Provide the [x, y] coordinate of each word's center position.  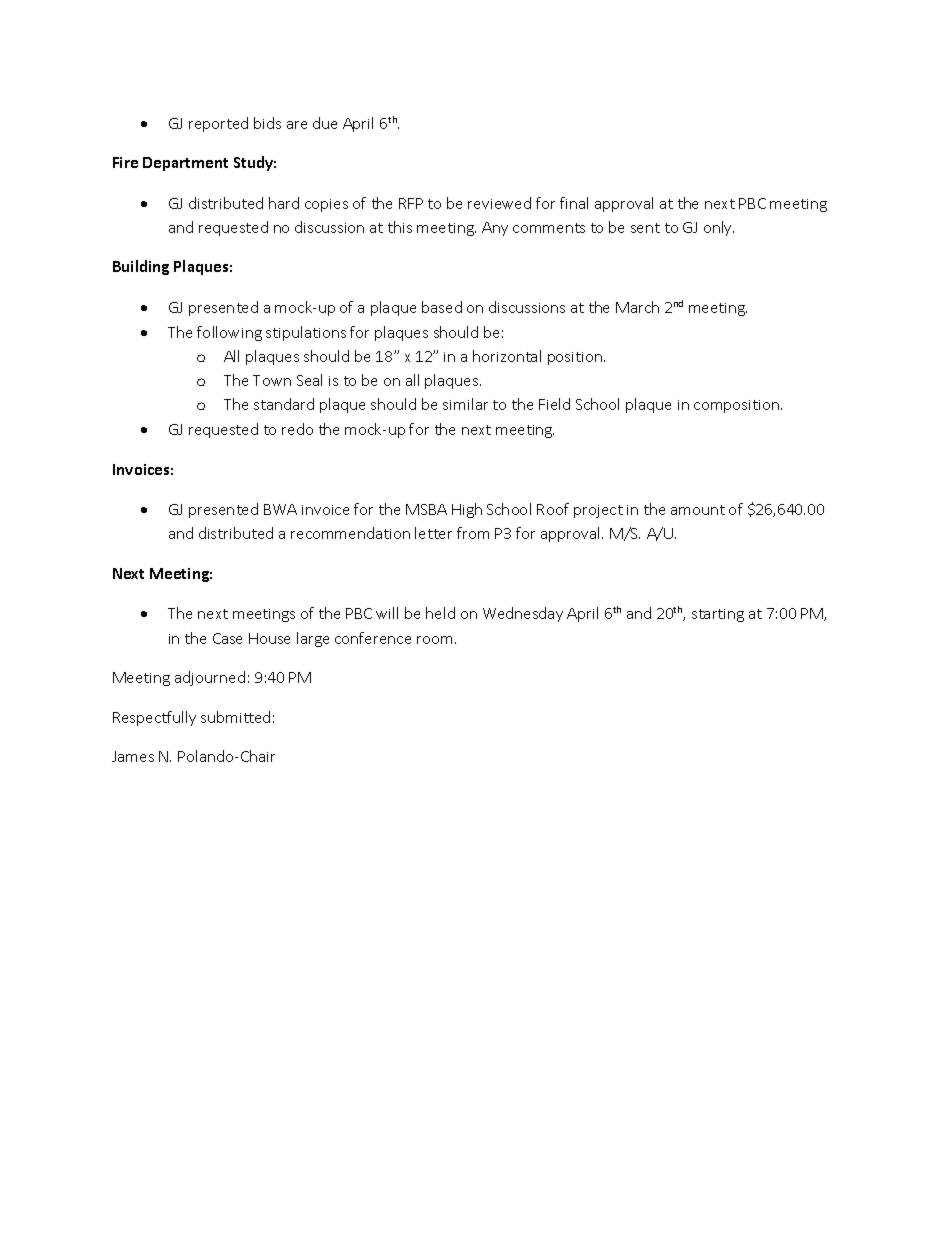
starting [718, 615]
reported [218, 124]
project [598, 511]
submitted [235, 717]
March [637, 307]
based [442, 307]
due [325, 123]
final [574, 203]
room [434, 640]
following [229, 333]
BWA [280, 509]
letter [433, 533]
